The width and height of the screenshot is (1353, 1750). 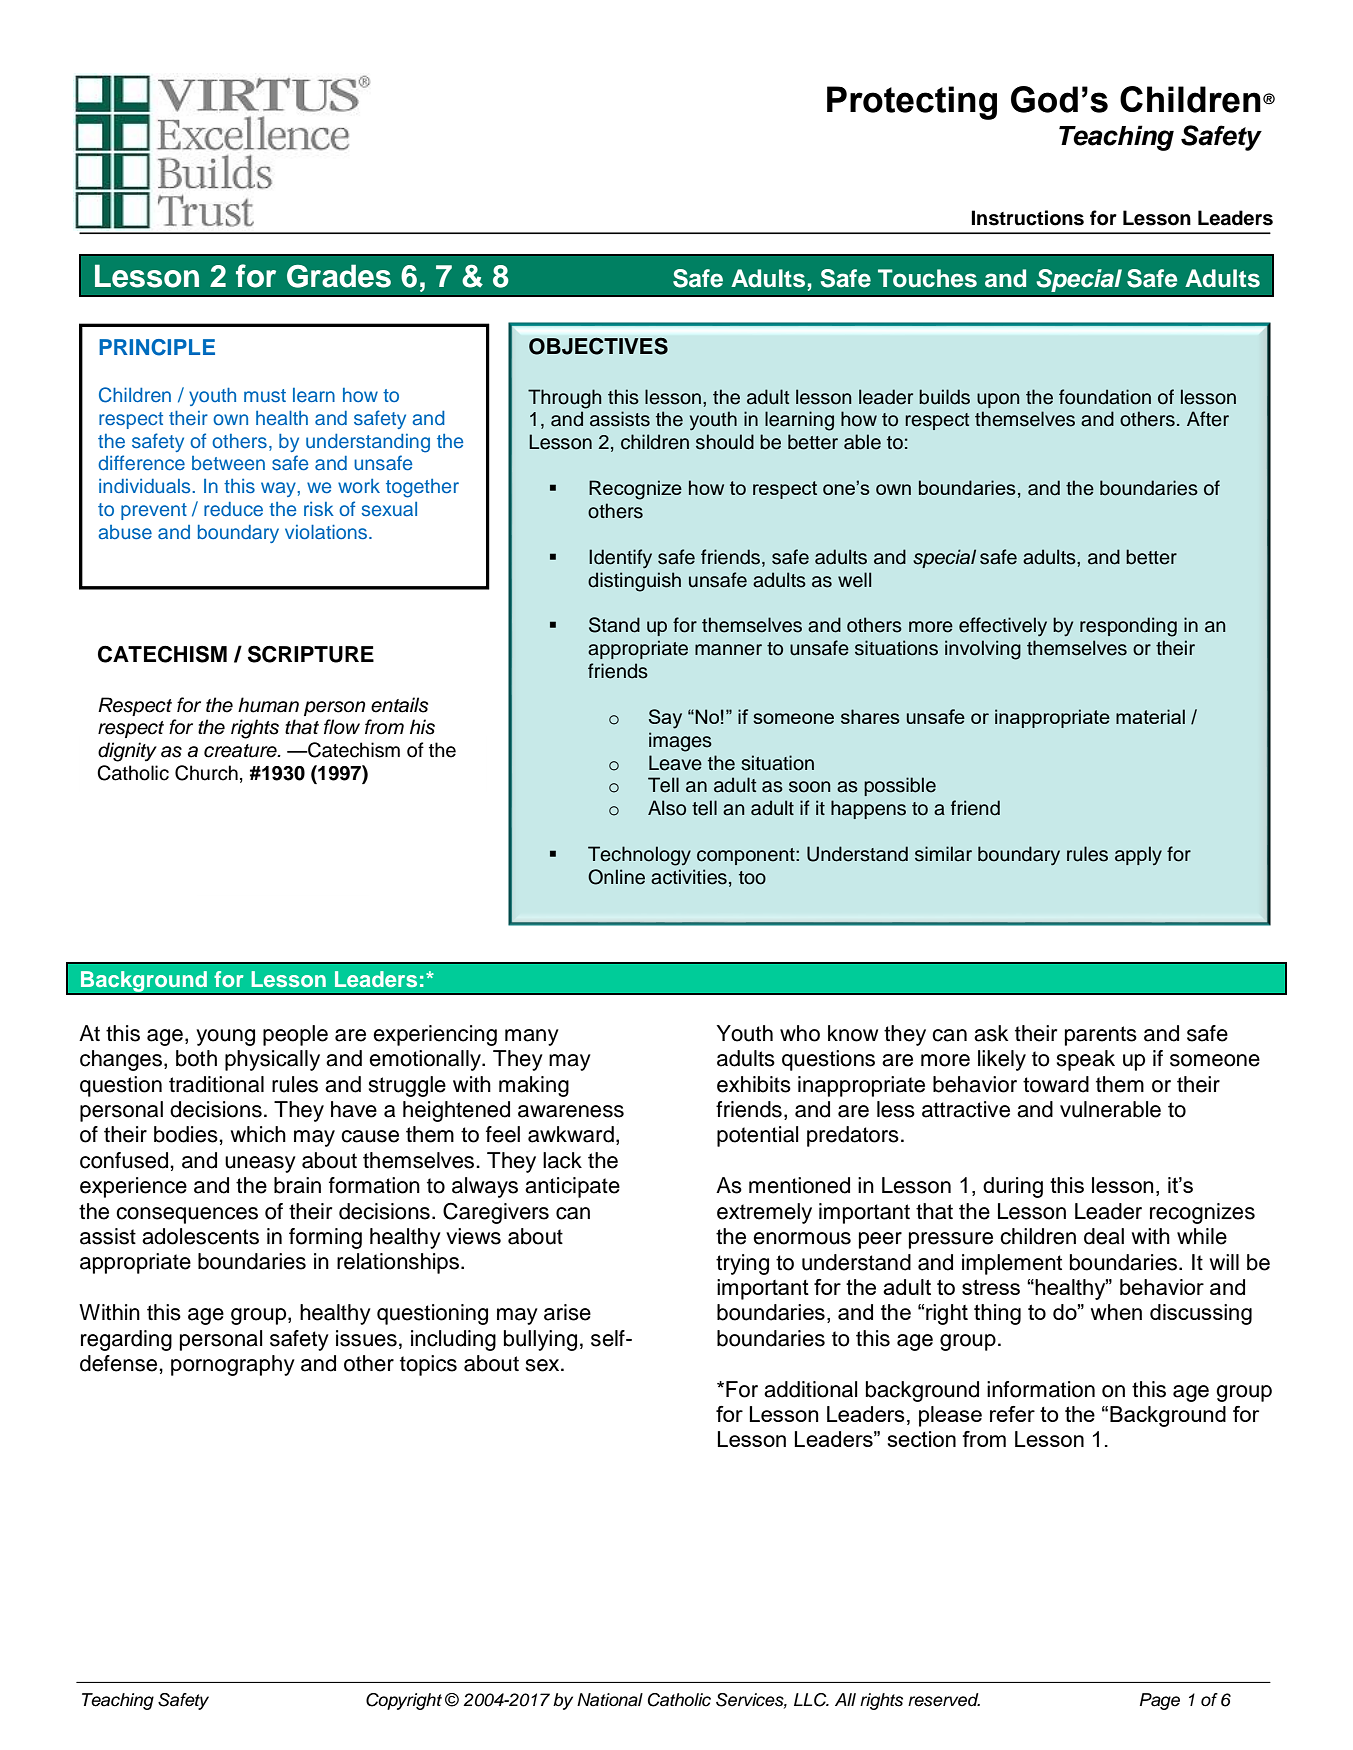 I want to click on apply, so click(x=1138, y=855).
